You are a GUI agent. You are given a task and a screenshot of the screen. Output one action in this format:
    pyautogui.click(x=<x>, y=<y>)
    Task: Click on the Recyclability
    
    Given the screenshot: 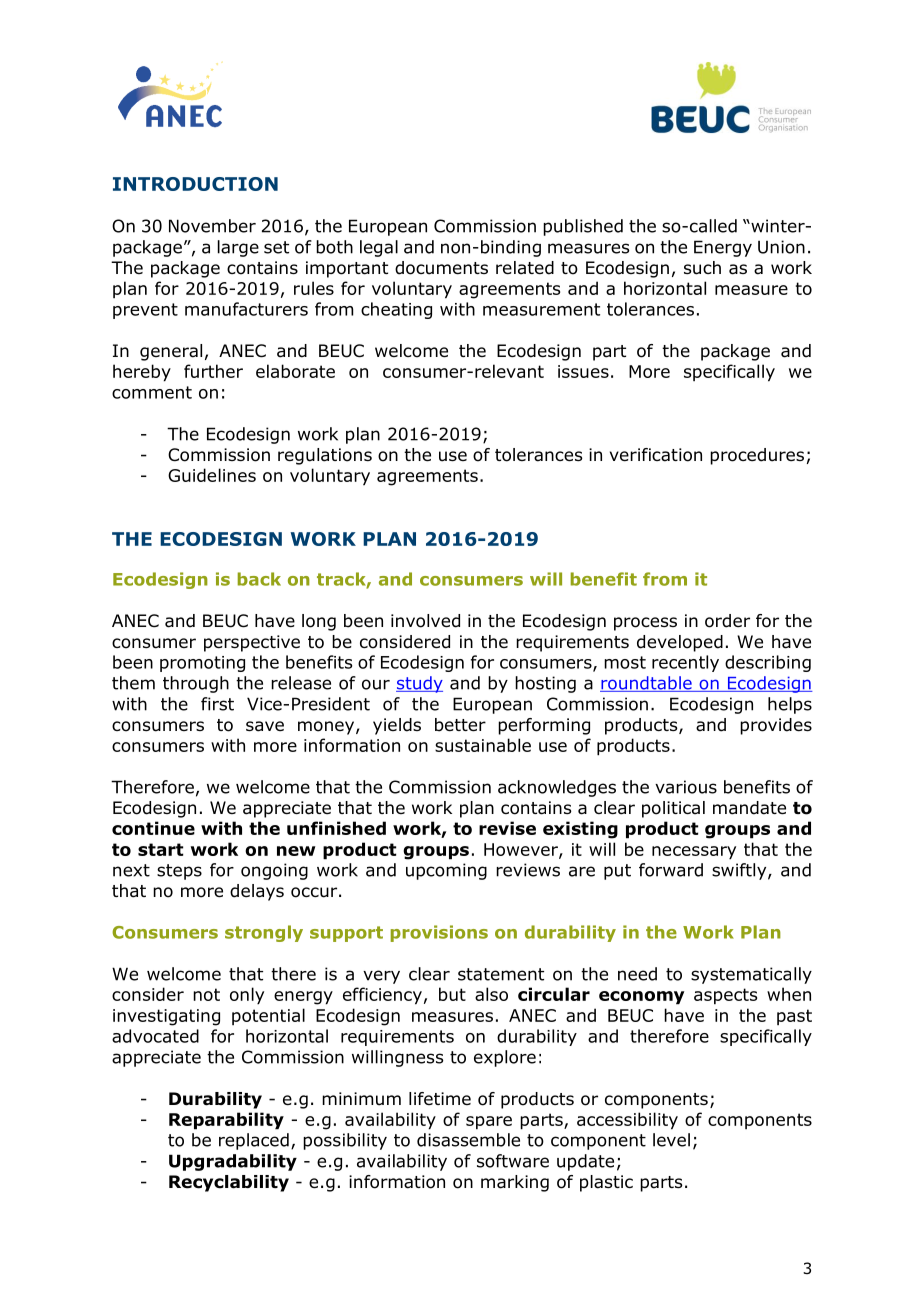 What is the action you would take?
    pyautogui.click(x=229, y=1183)
